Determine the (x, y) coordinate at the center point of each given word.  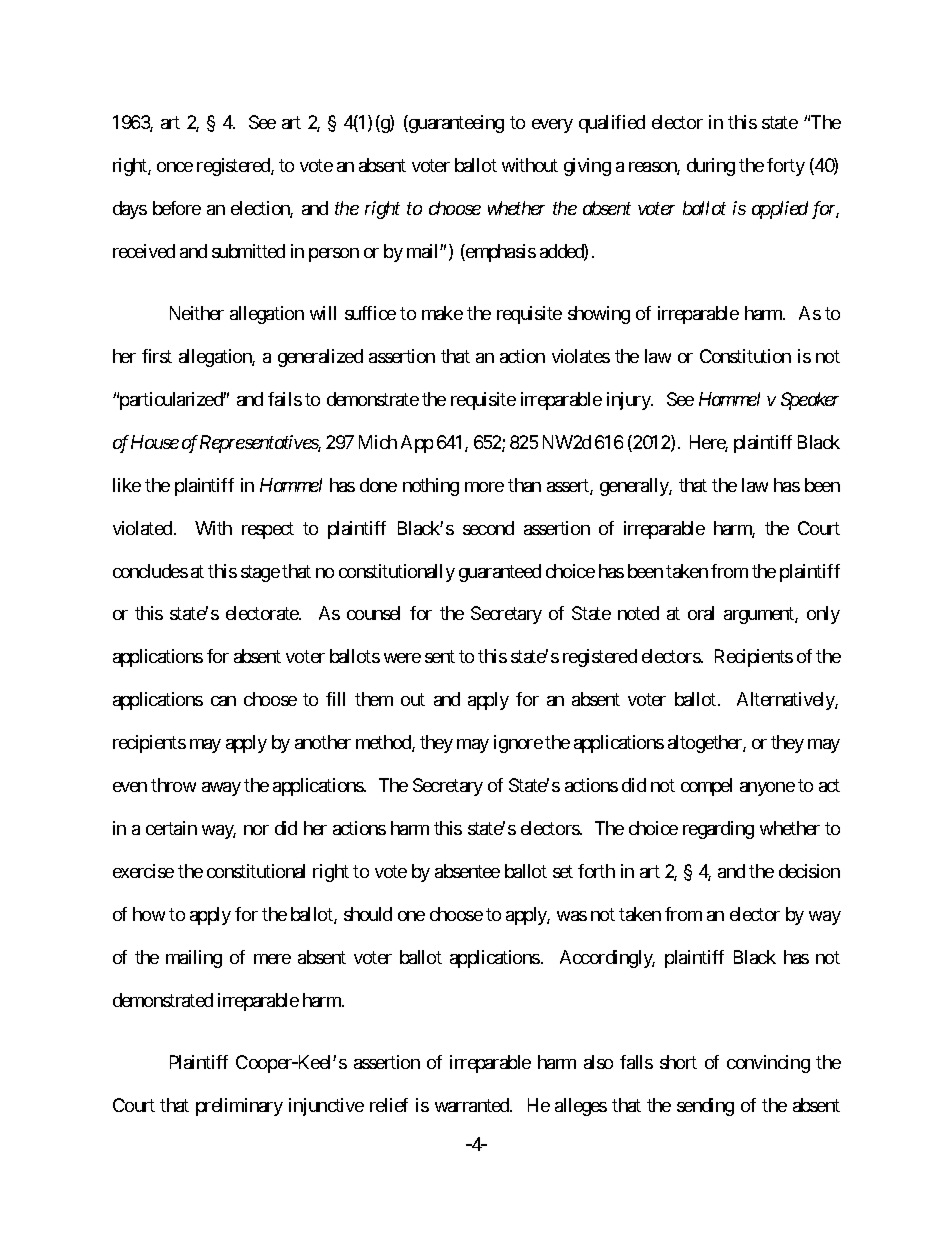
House (155, 442)
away (221, 789)
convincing (768, 1064)
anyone (767, 789)
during (711, 167)
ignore (518, 744)
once (175, 167)
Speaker (810, 401)
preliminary (239, 1107)
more (484, 487)
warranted (473, 1105)
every (552, 126)
